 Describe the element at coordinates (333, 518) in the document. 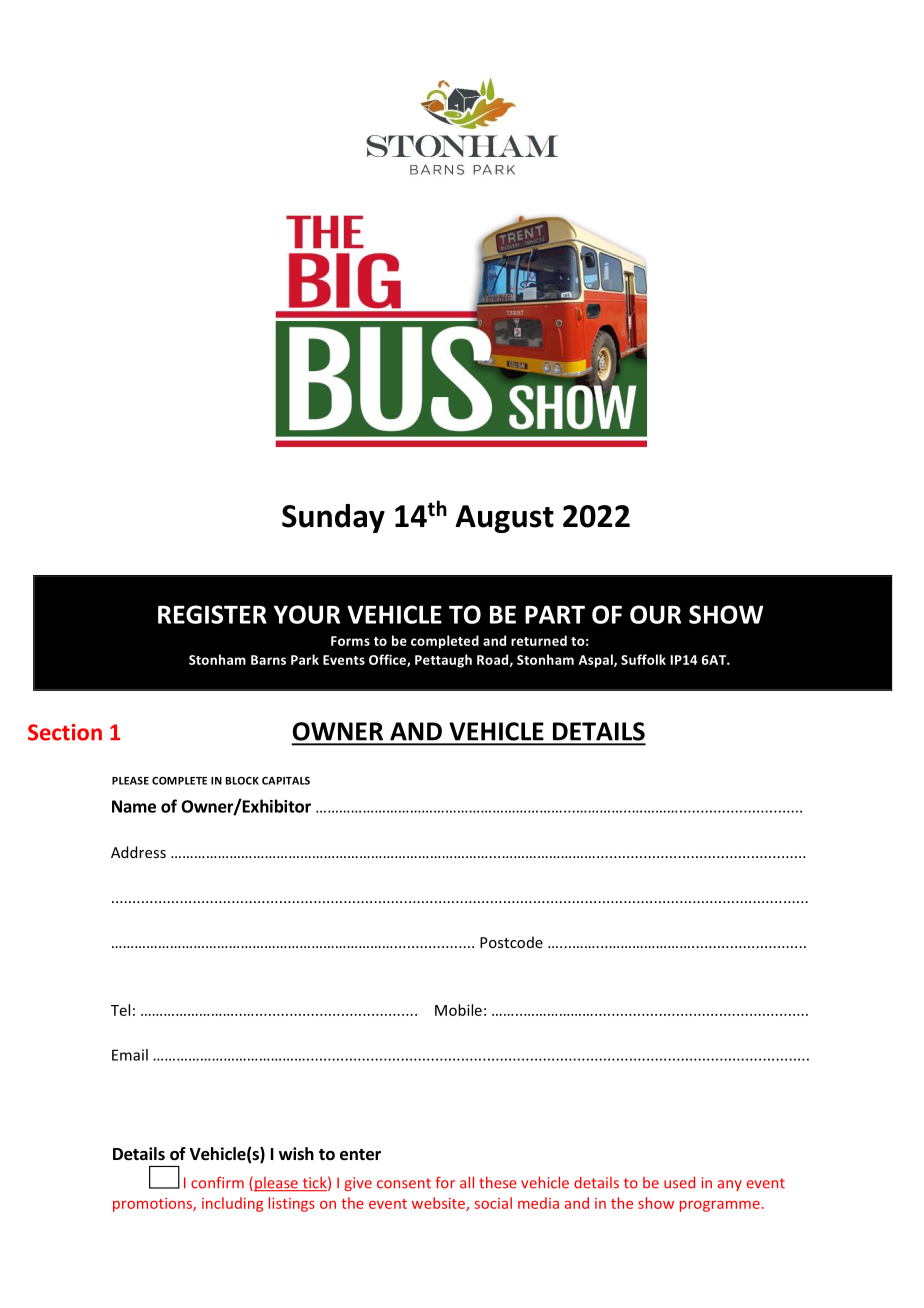

I see `Sunday` at that location.
